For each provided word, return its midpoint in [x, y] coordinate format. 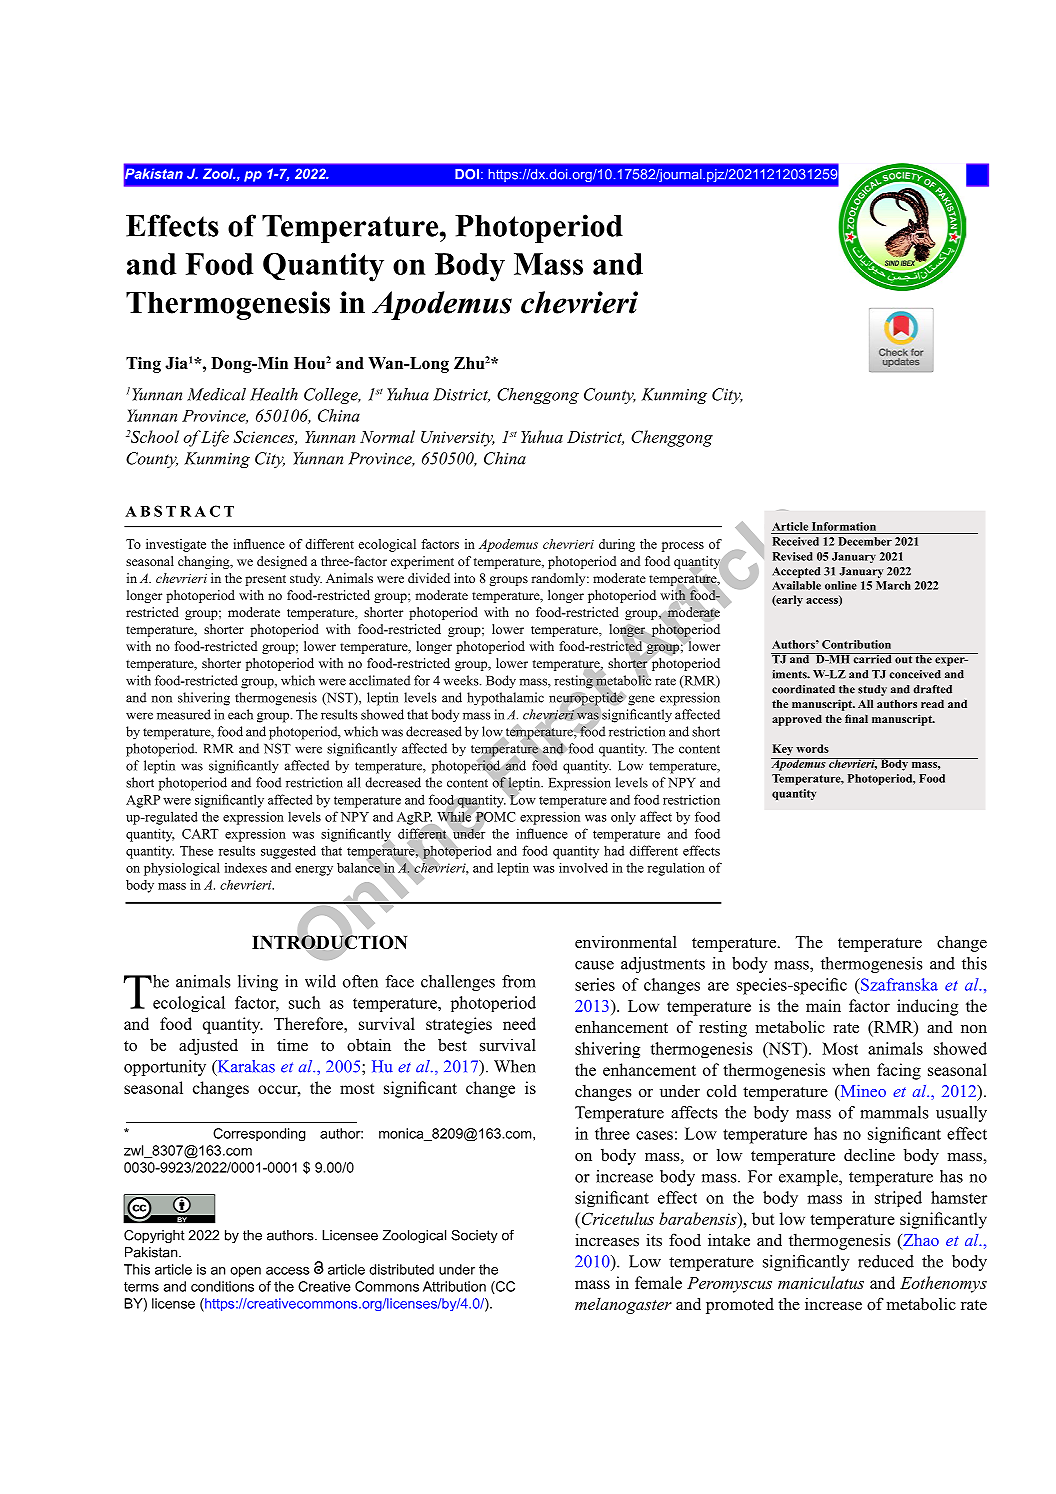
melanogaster [623, 1306]
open [245, 1272]
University [458, 439]
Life [214, 438]
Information [844, 526]
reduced [886, 1261]
